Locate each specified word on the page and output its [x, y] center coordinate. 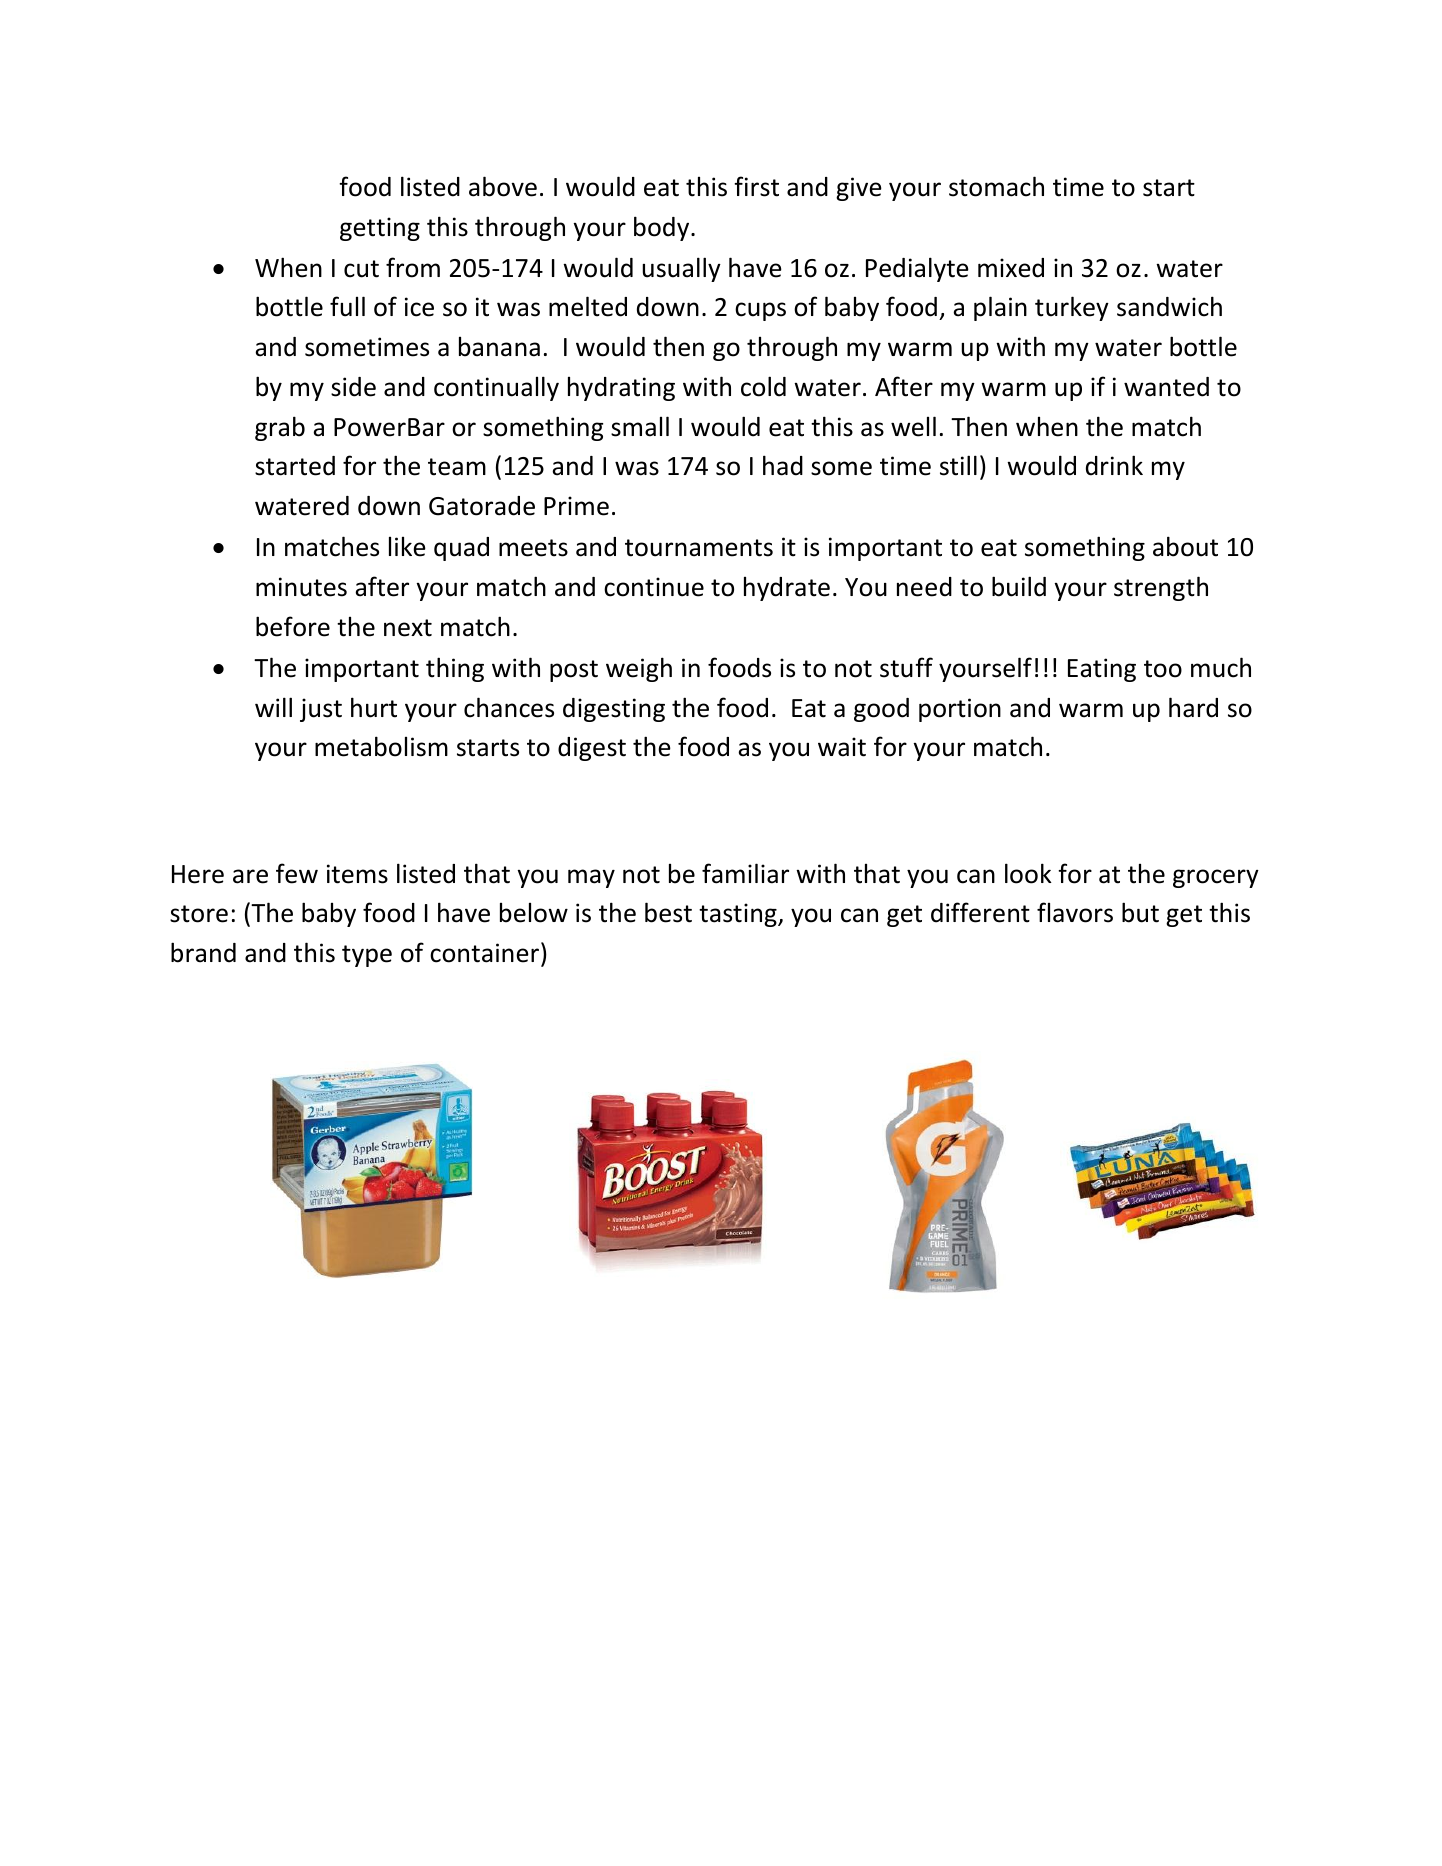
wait [842, 747]
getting [380, 229]
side [353, 387]
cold [763, 386]
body [663, 228]
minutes [301, 587]
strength [1161, 588]
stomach [996, 186]
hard [1193, 707]
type [367, 956]
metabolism [381, 746]
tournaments [699, 548]
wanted [1166, 387]
